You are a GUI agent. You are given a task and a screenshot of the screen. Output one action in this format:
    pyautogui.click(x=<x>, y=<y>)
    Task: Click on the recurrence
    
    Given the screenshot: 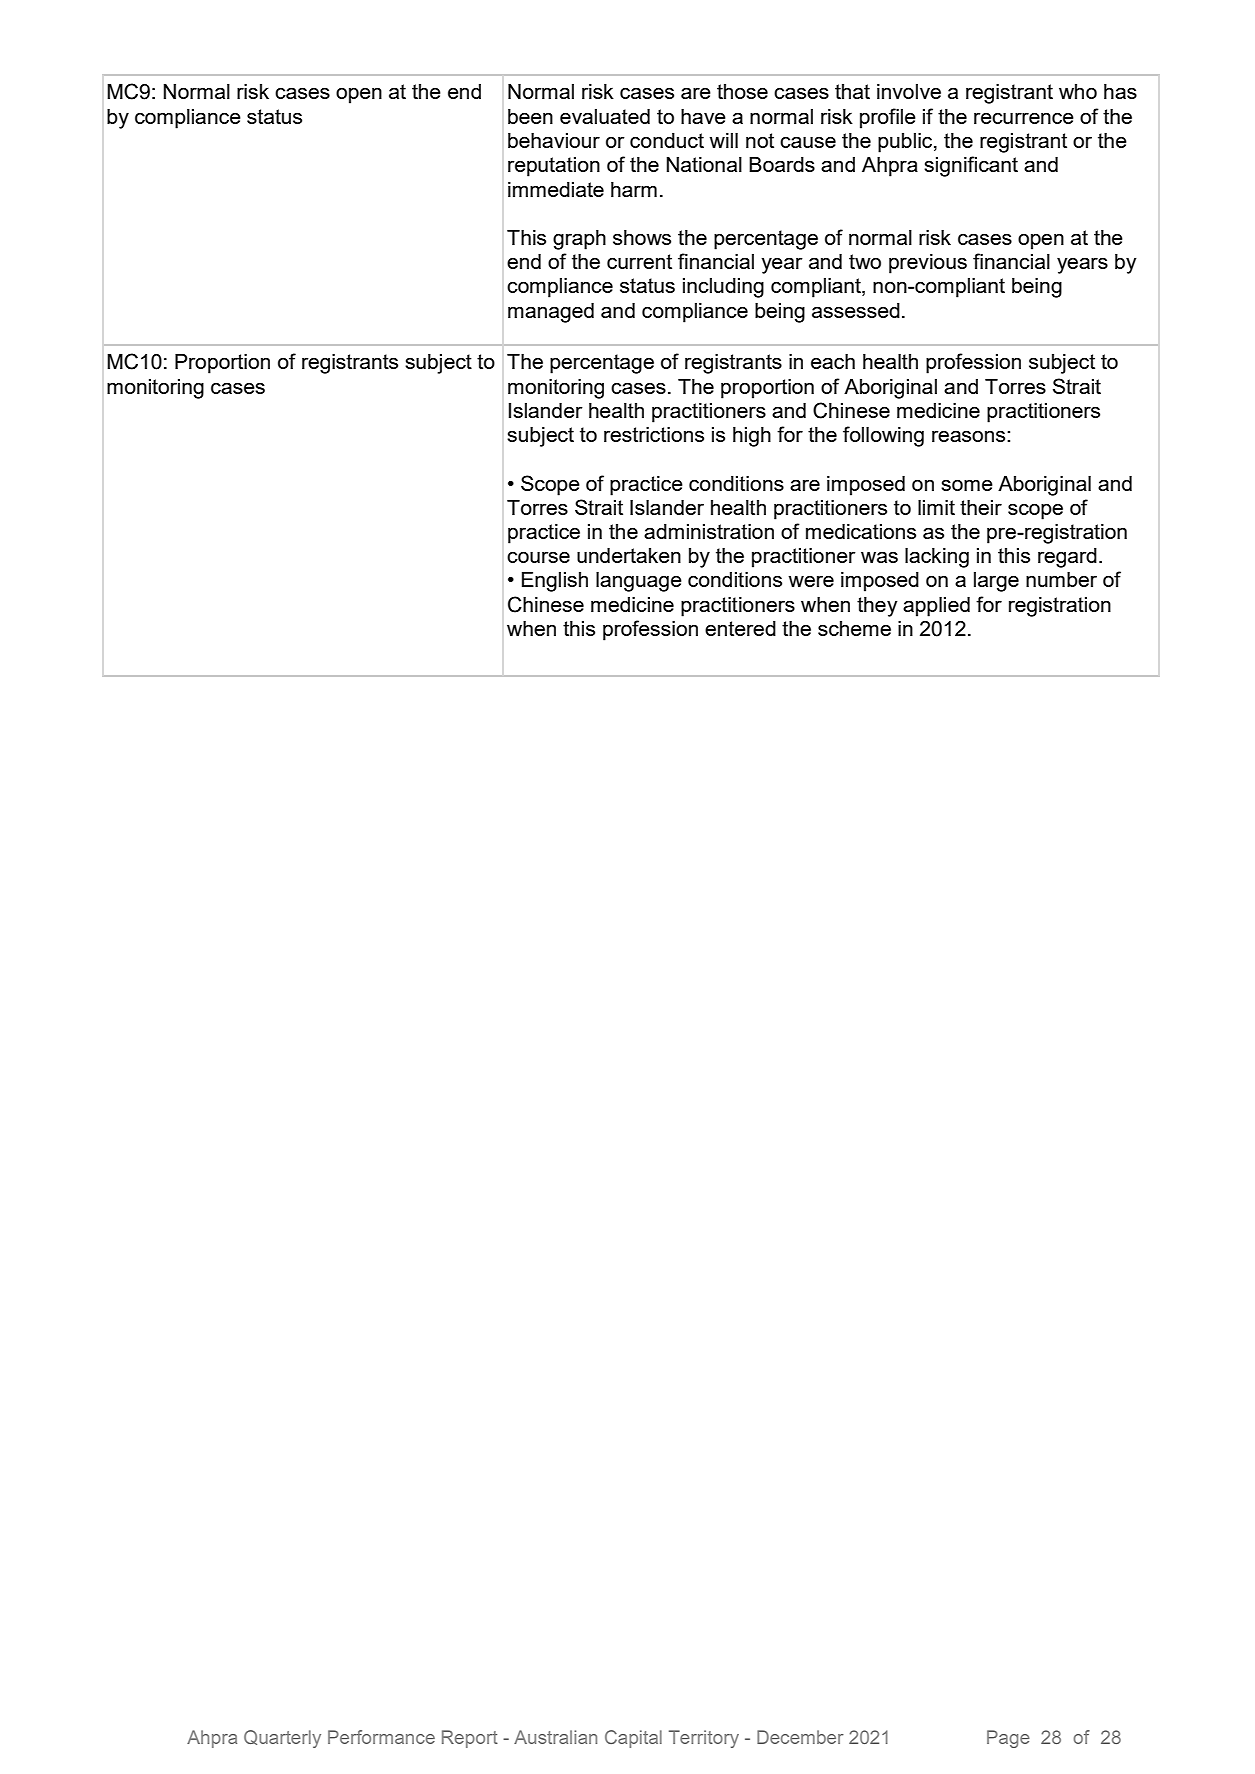 What is the action you would take?
    pyautogui.click(x=1024, y=118)
